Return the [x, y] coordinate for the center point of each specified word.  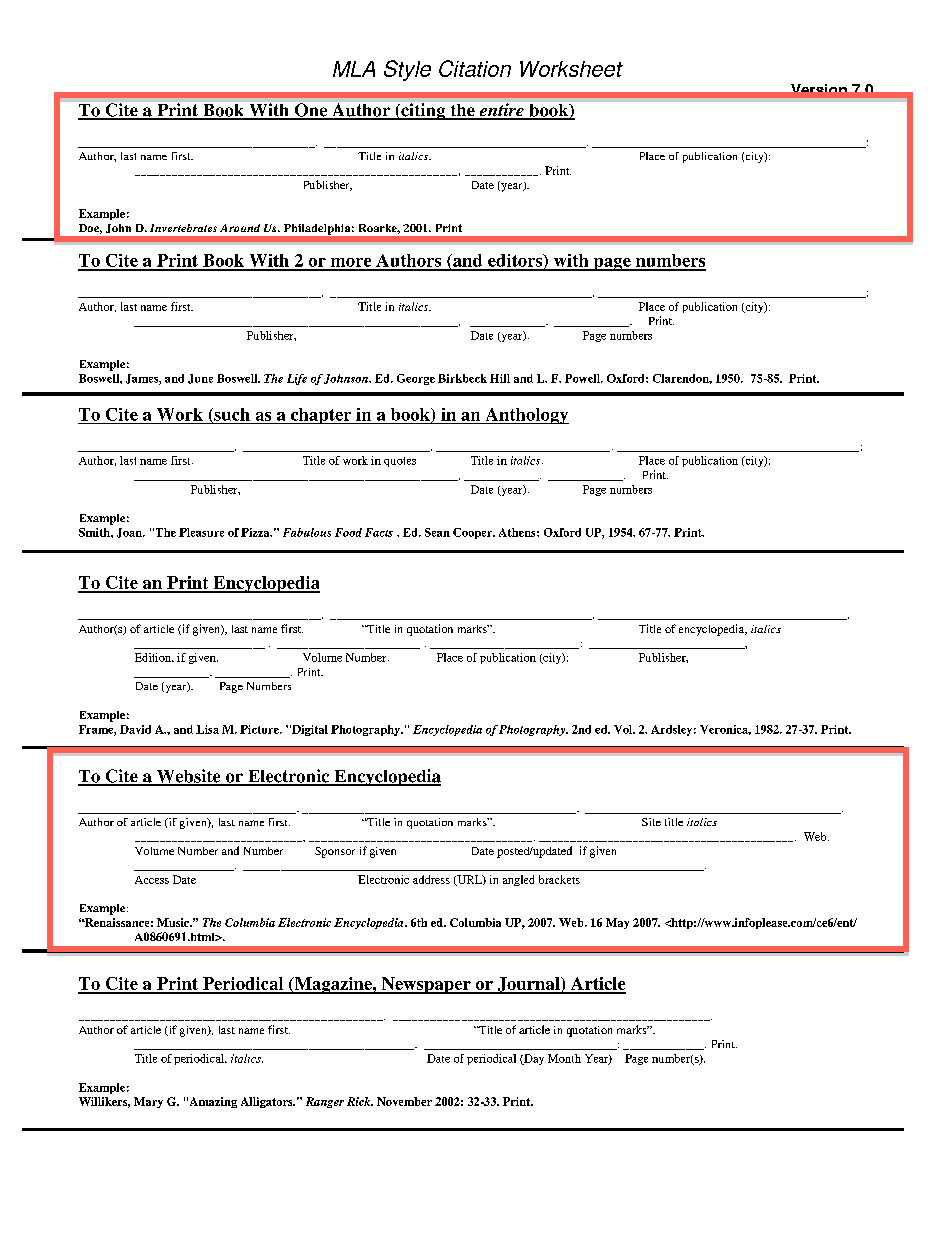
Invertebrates [183, 228]
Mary [148, 1102]
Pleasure [201, 532]
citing [423, 111]
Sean [437, 532]
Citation [475, 68]
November [404, 1101]
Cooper [474, 533]
